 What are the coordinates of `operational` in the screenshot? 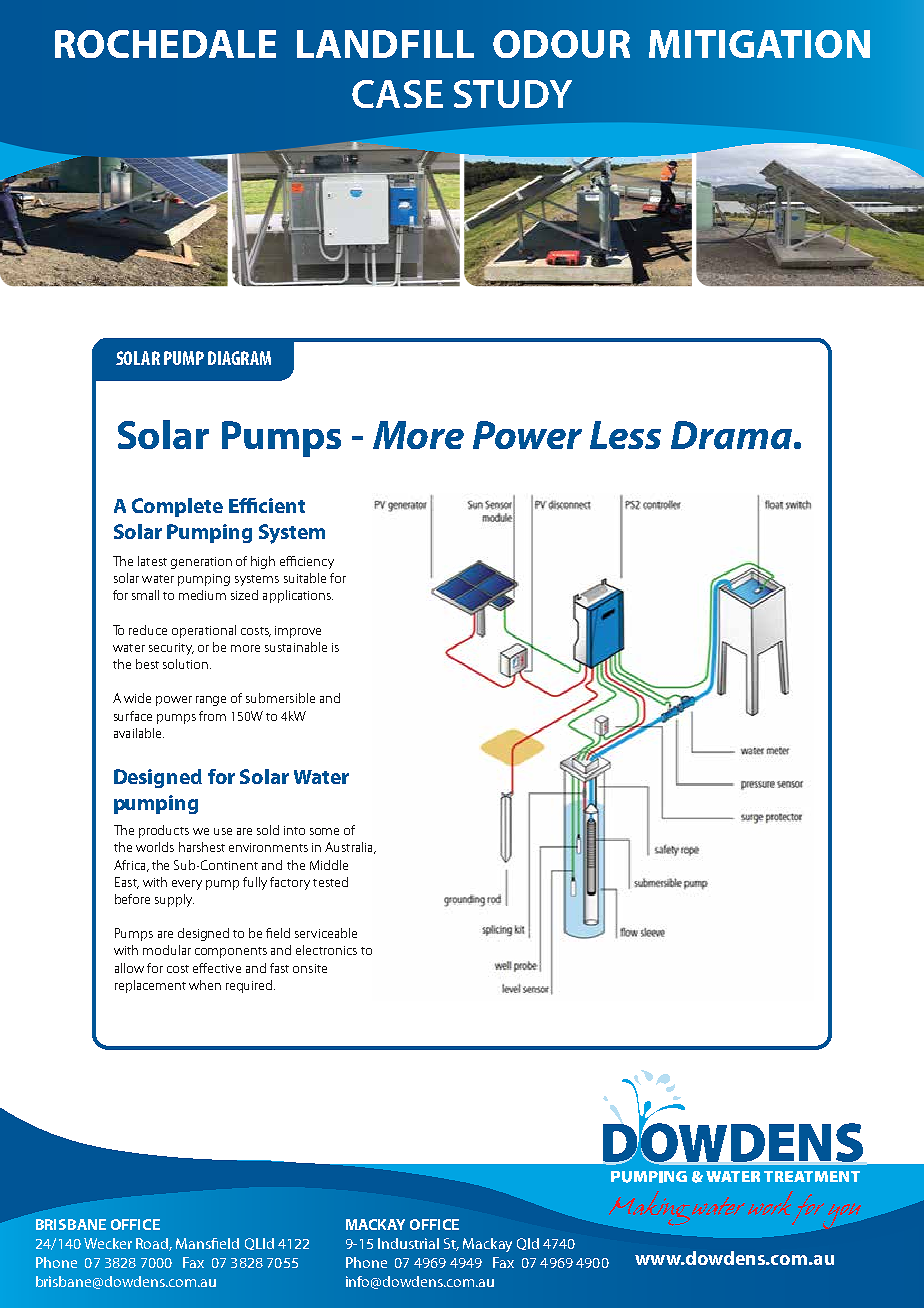 It's located at (204, 631).
